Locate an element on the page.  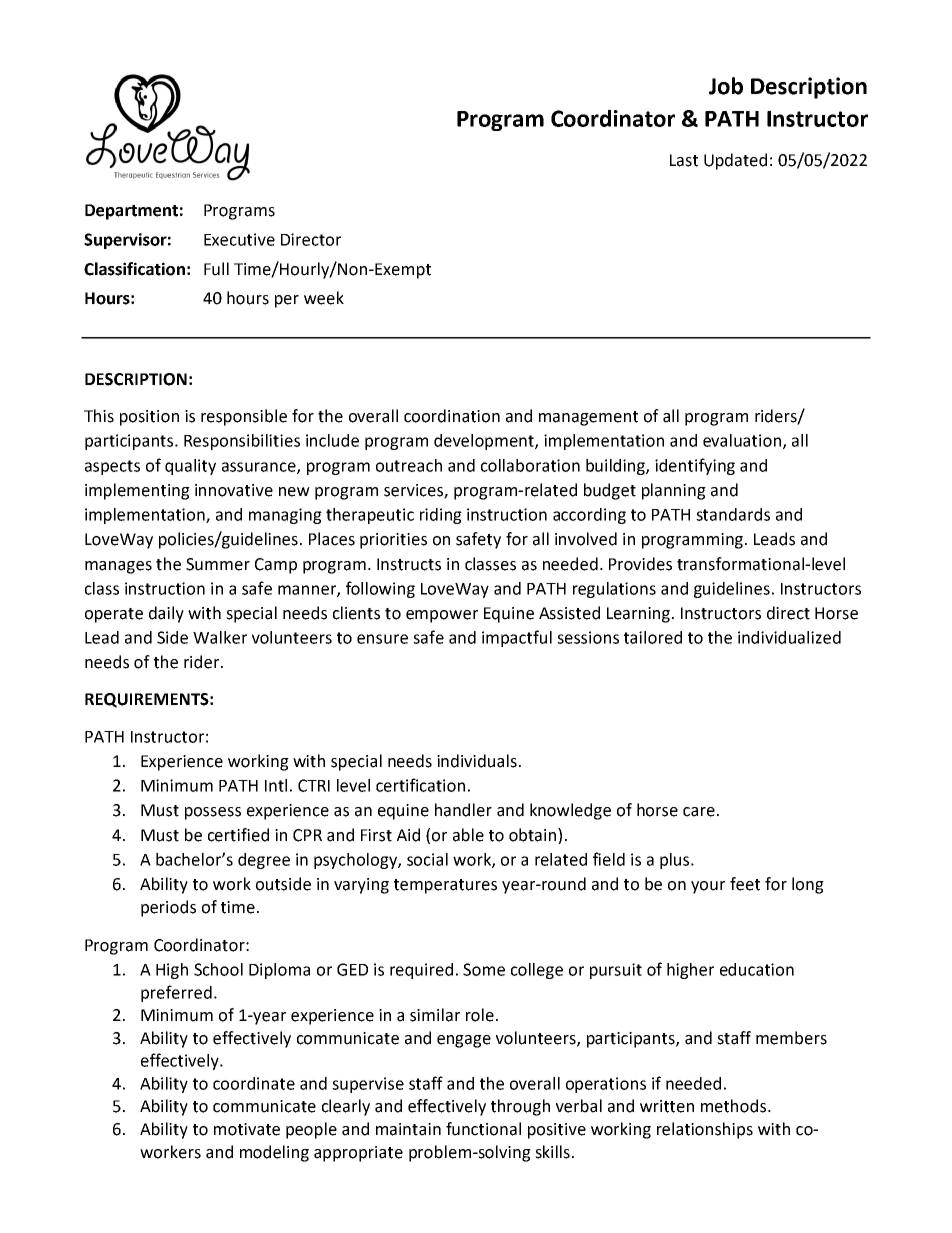
relationships is located at coordinates (705, 1130).
